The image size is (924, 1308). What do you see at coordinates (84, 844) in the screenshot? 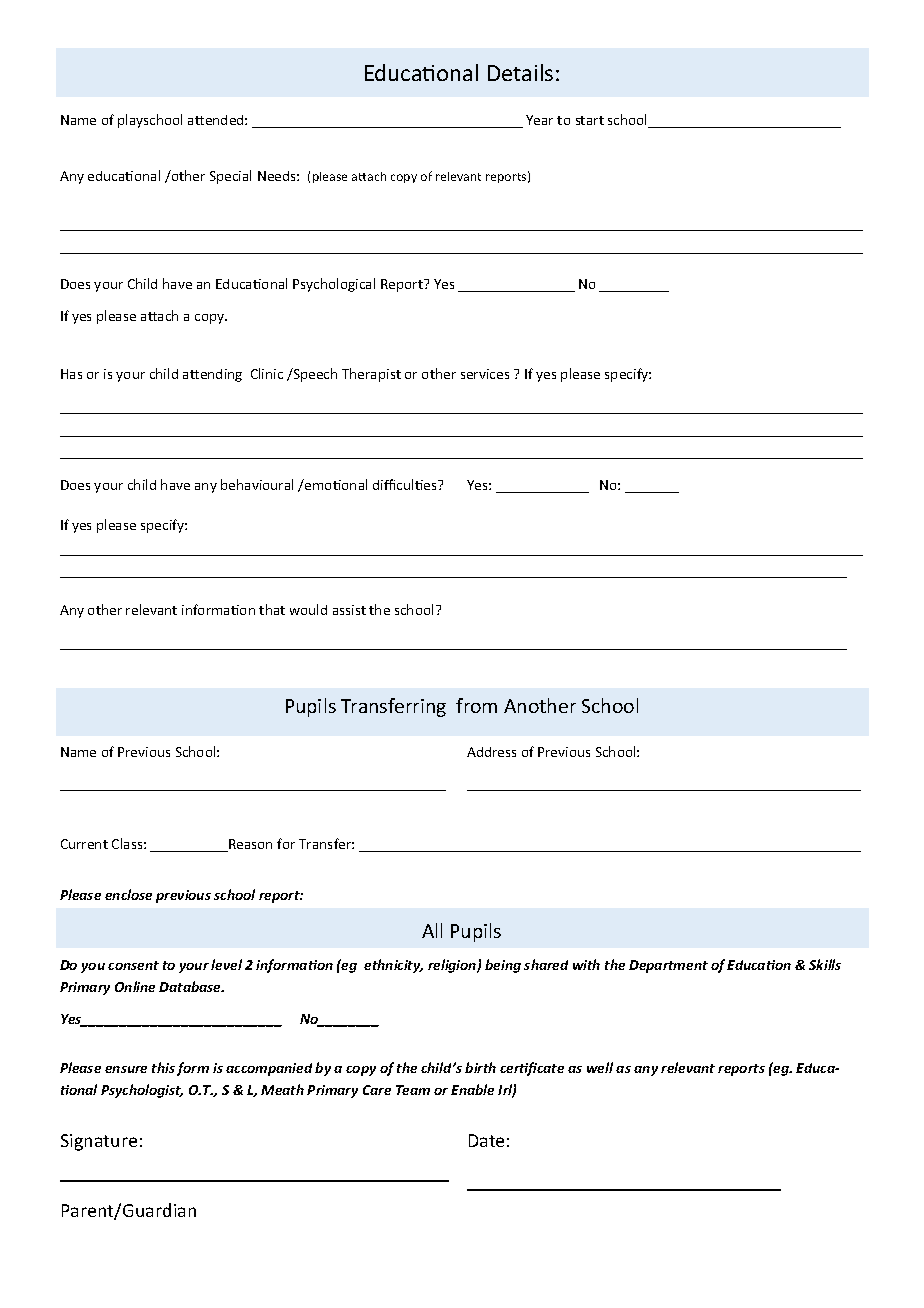
I see `Current` at bounding box center [84, 844].
